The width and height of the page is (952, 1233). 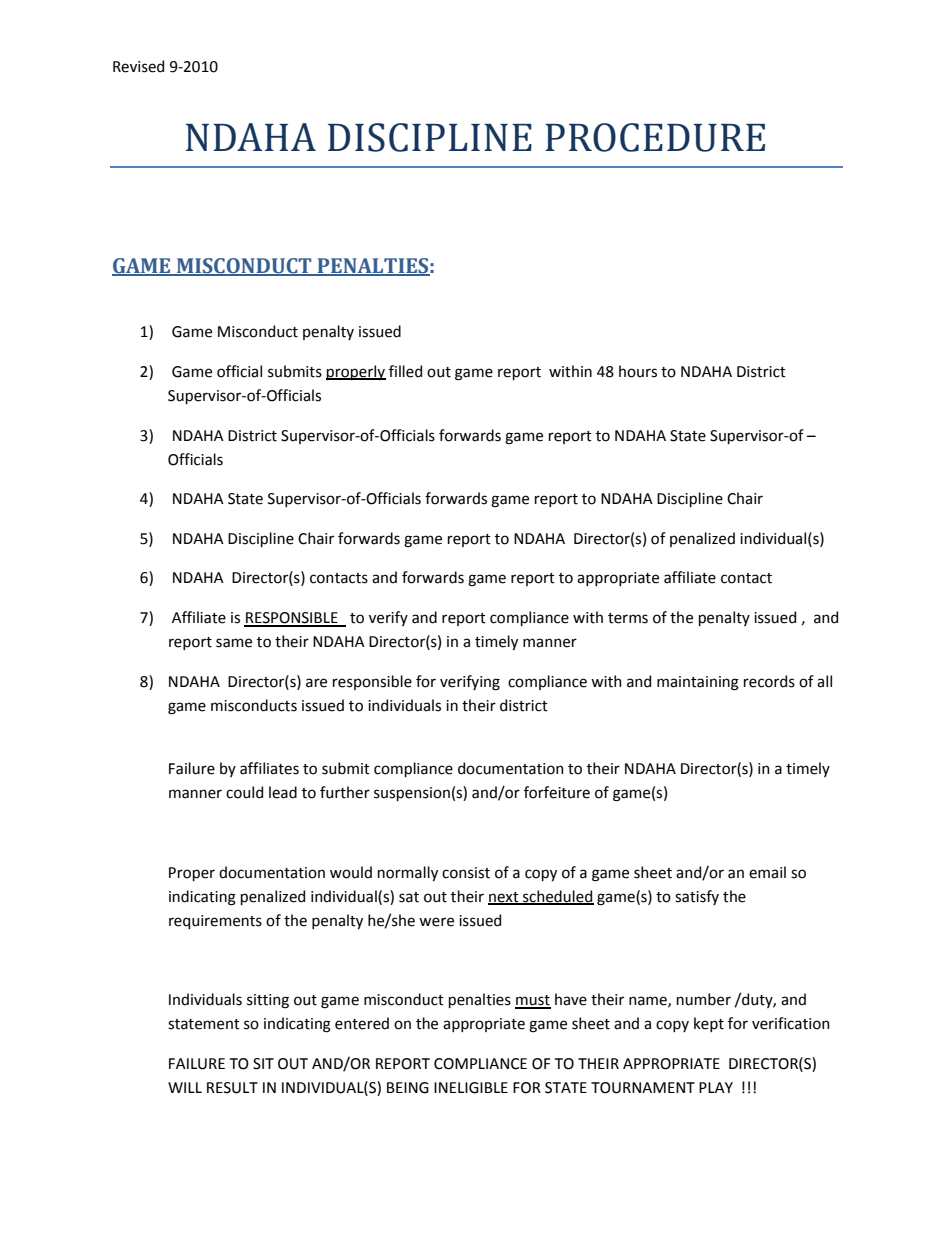 What do you see at coordinates (655, 137) in the page?
I see `PROCEDURE` at bounding box center [655, 137].
